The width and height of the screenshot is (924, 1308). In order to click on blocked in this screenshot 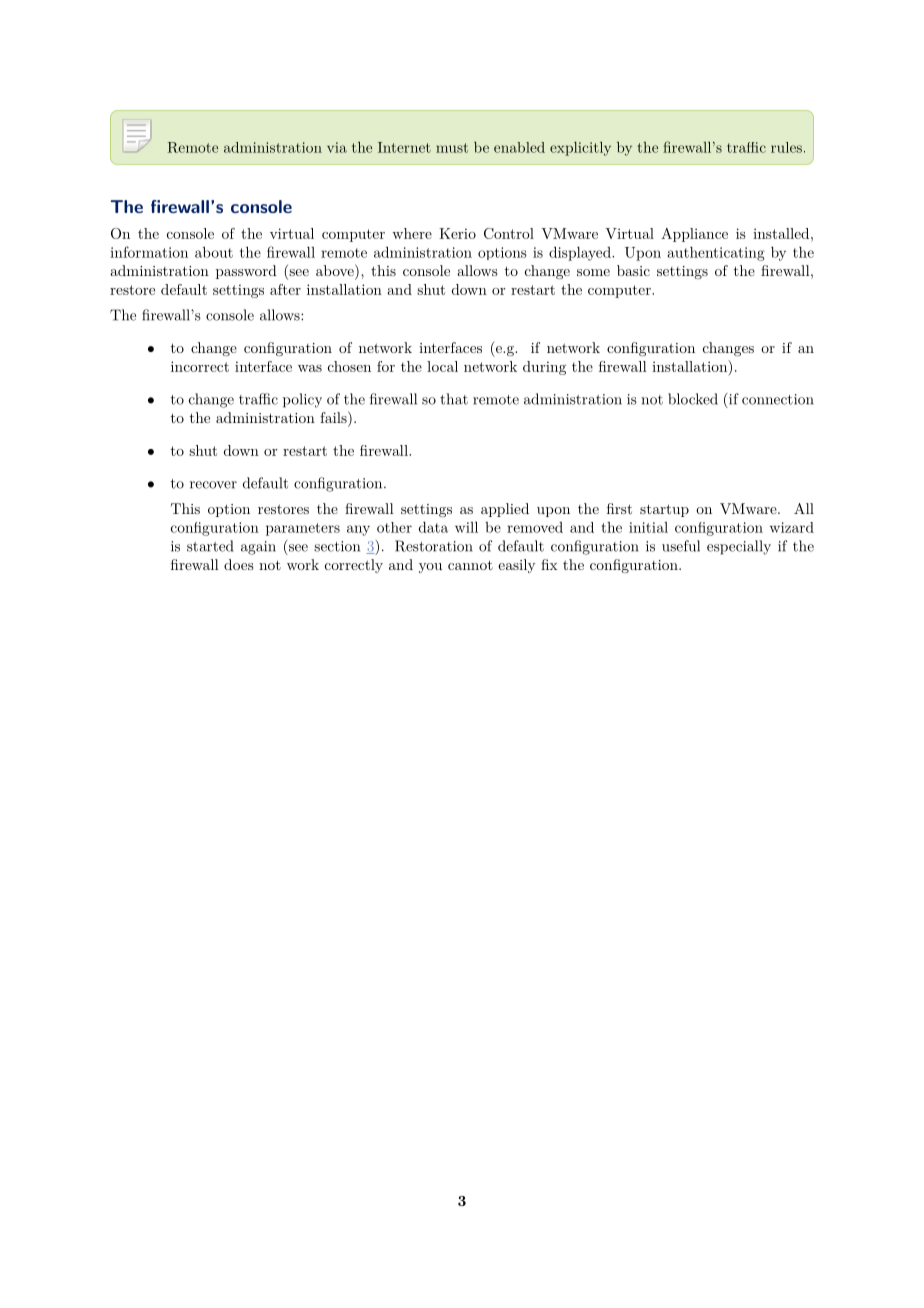, I will do `click(693, 399)`.
